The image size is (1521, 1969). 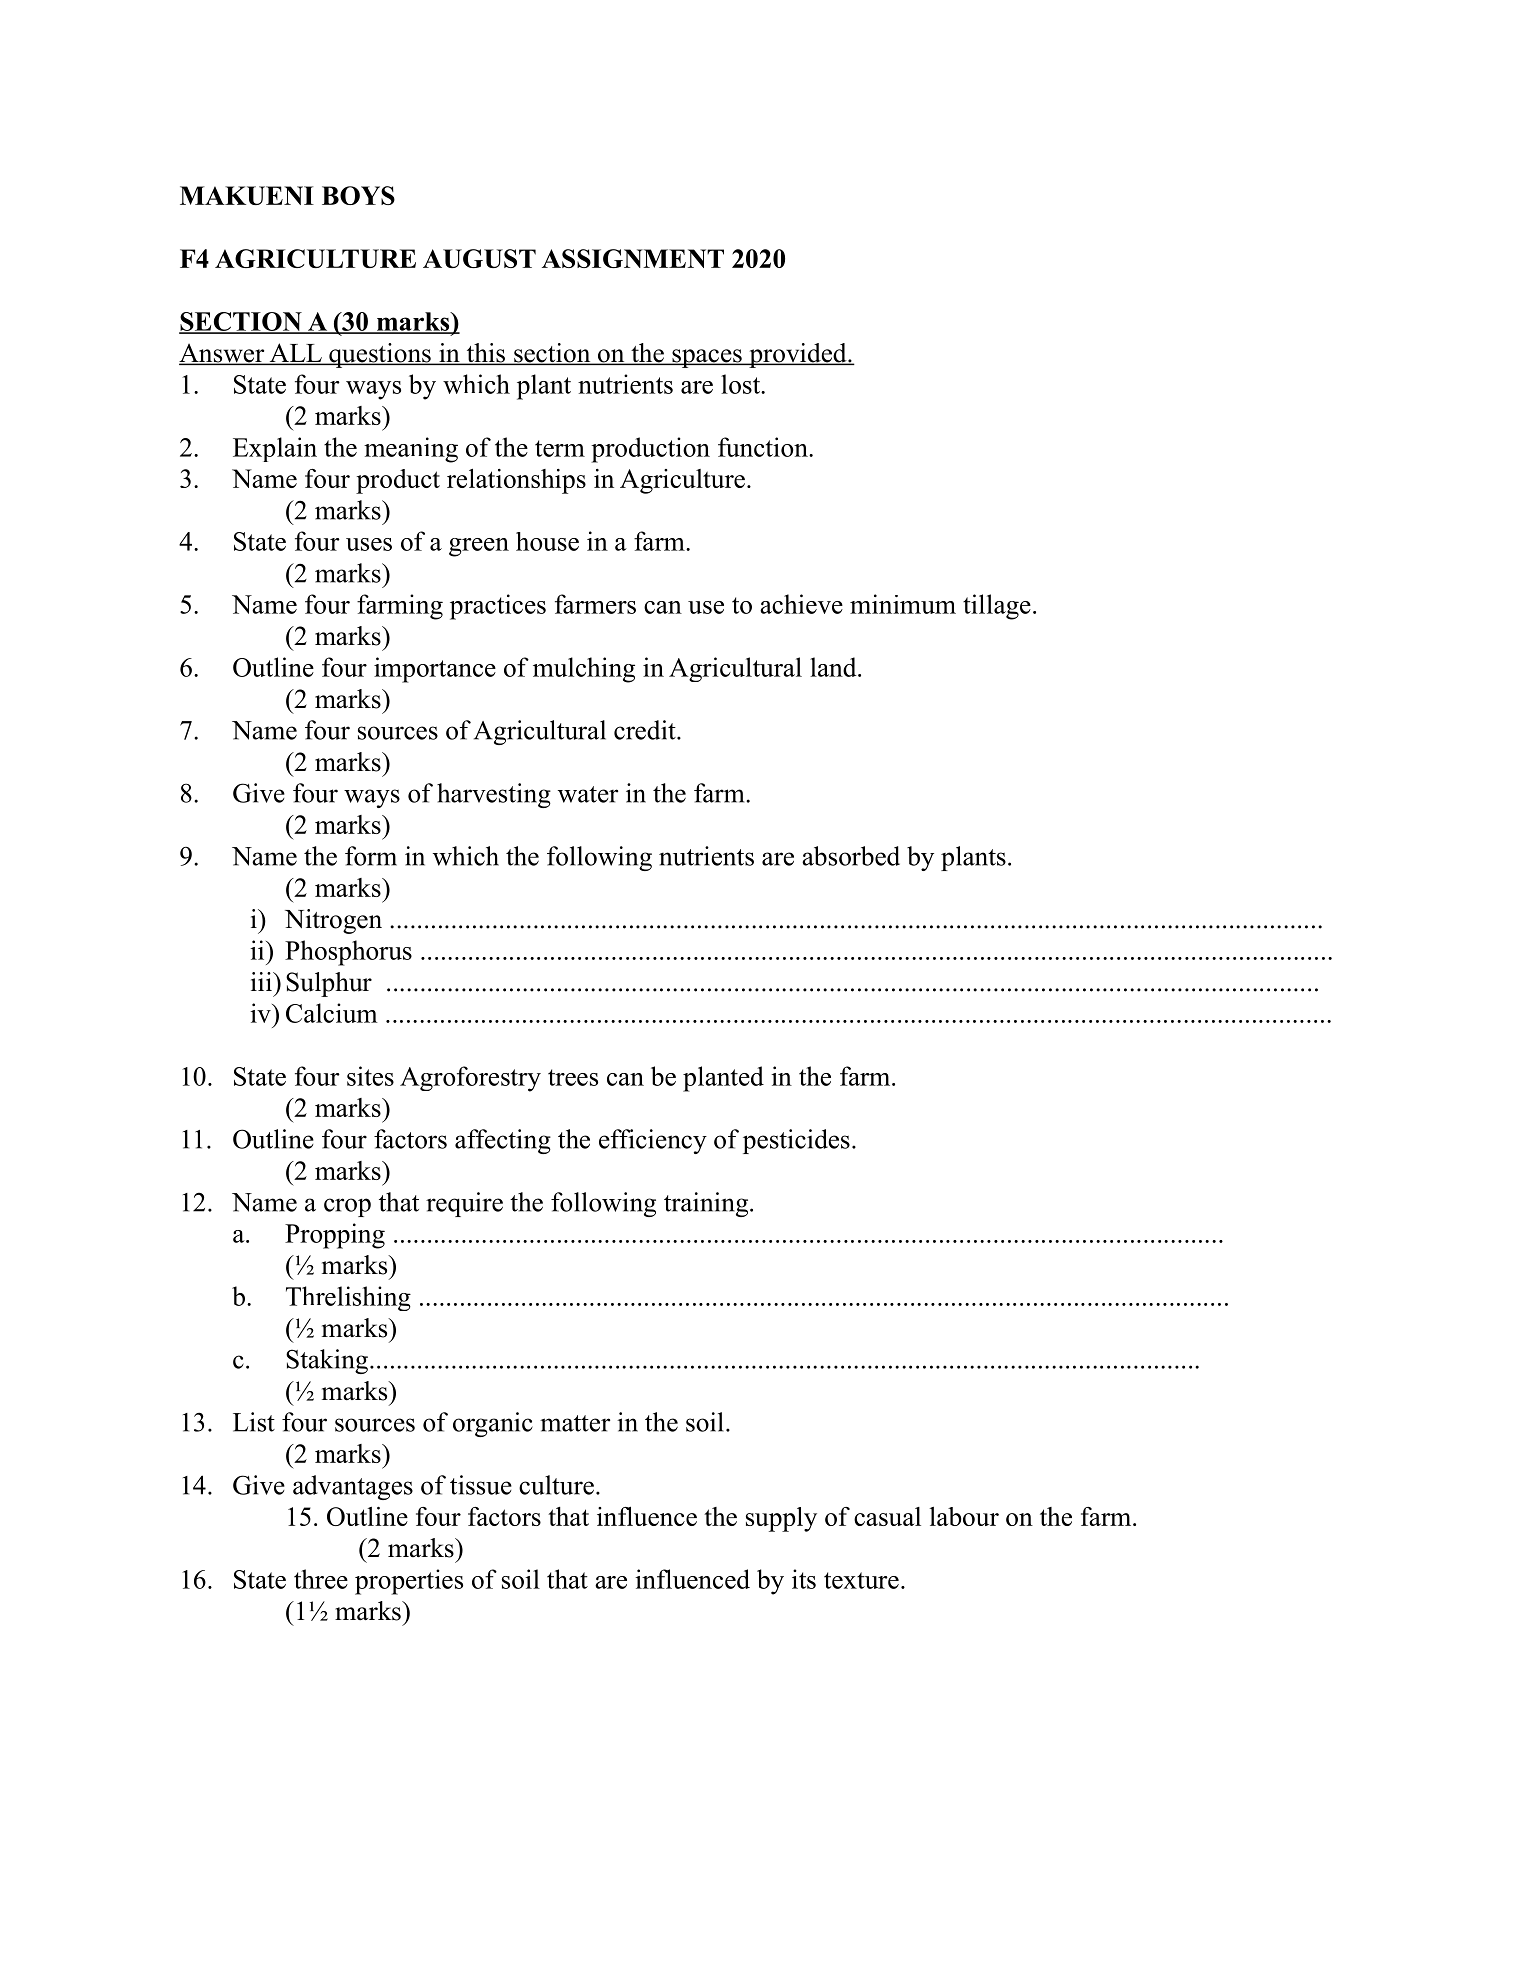 I want to click on three, so click(x=321, y=1579).
